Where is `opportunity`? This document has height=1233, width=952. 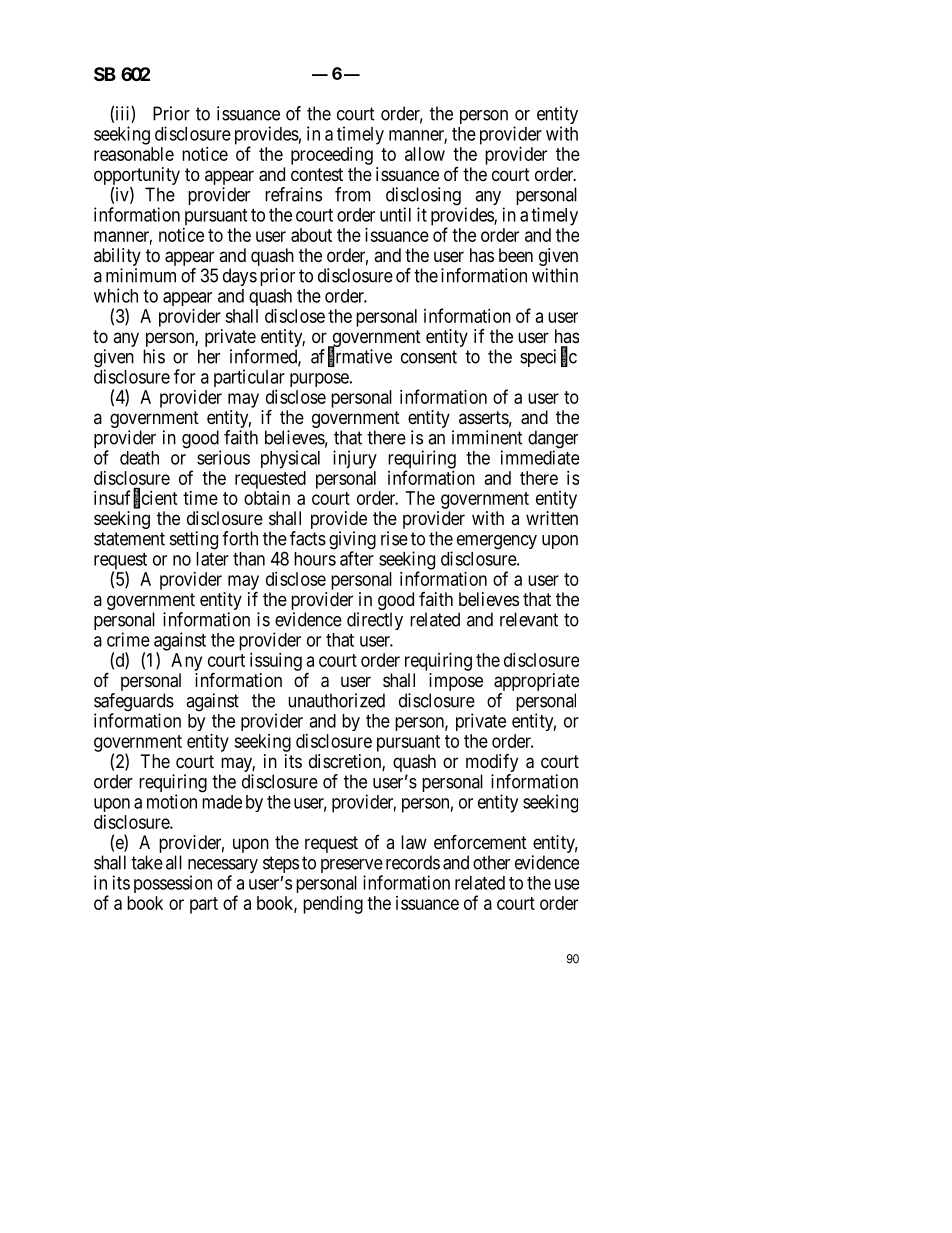 opportunity is located at coordinates (137, 177).
